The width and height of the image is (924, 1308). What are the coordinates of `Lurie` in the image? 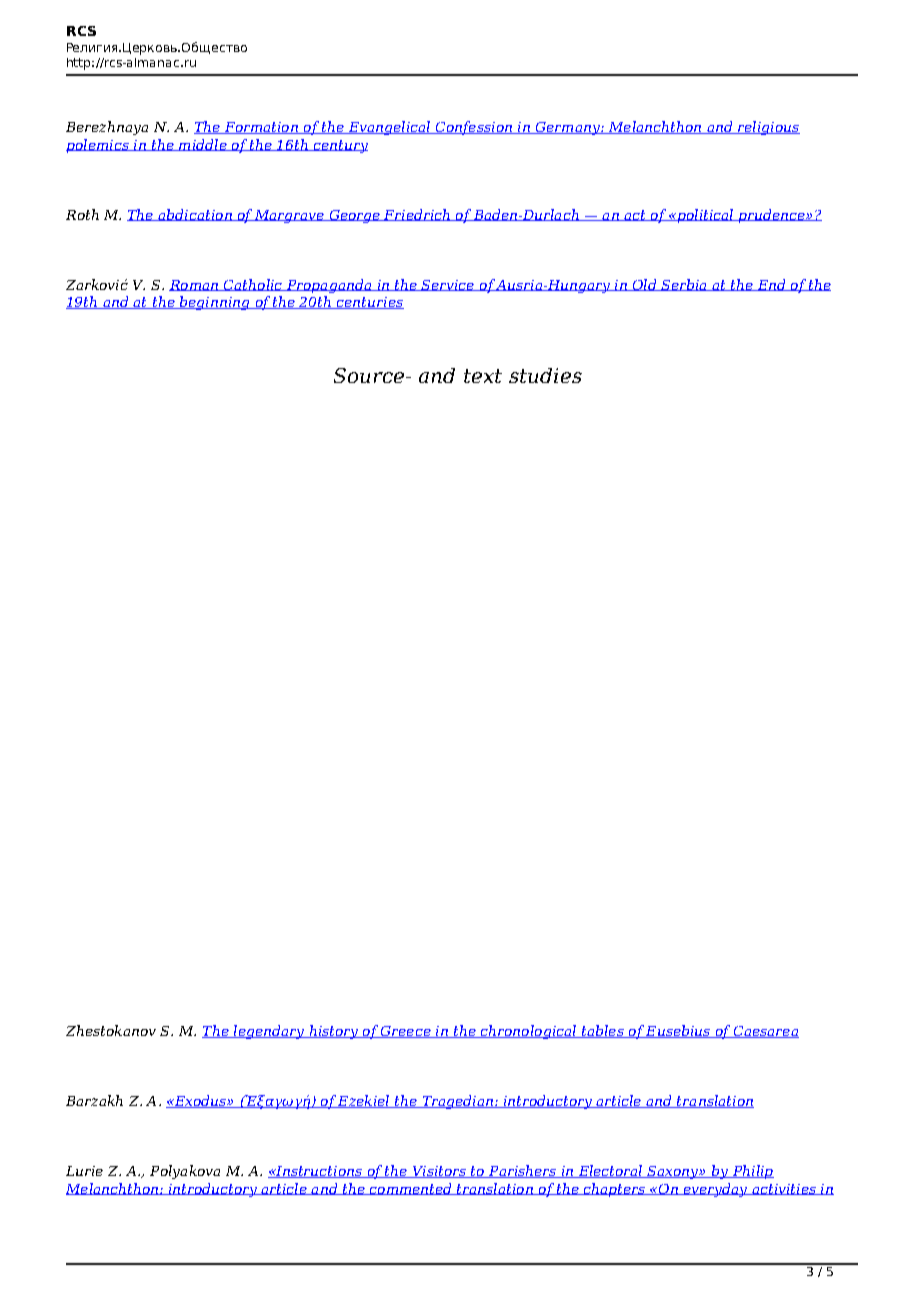 It's located at (84, 1171).
